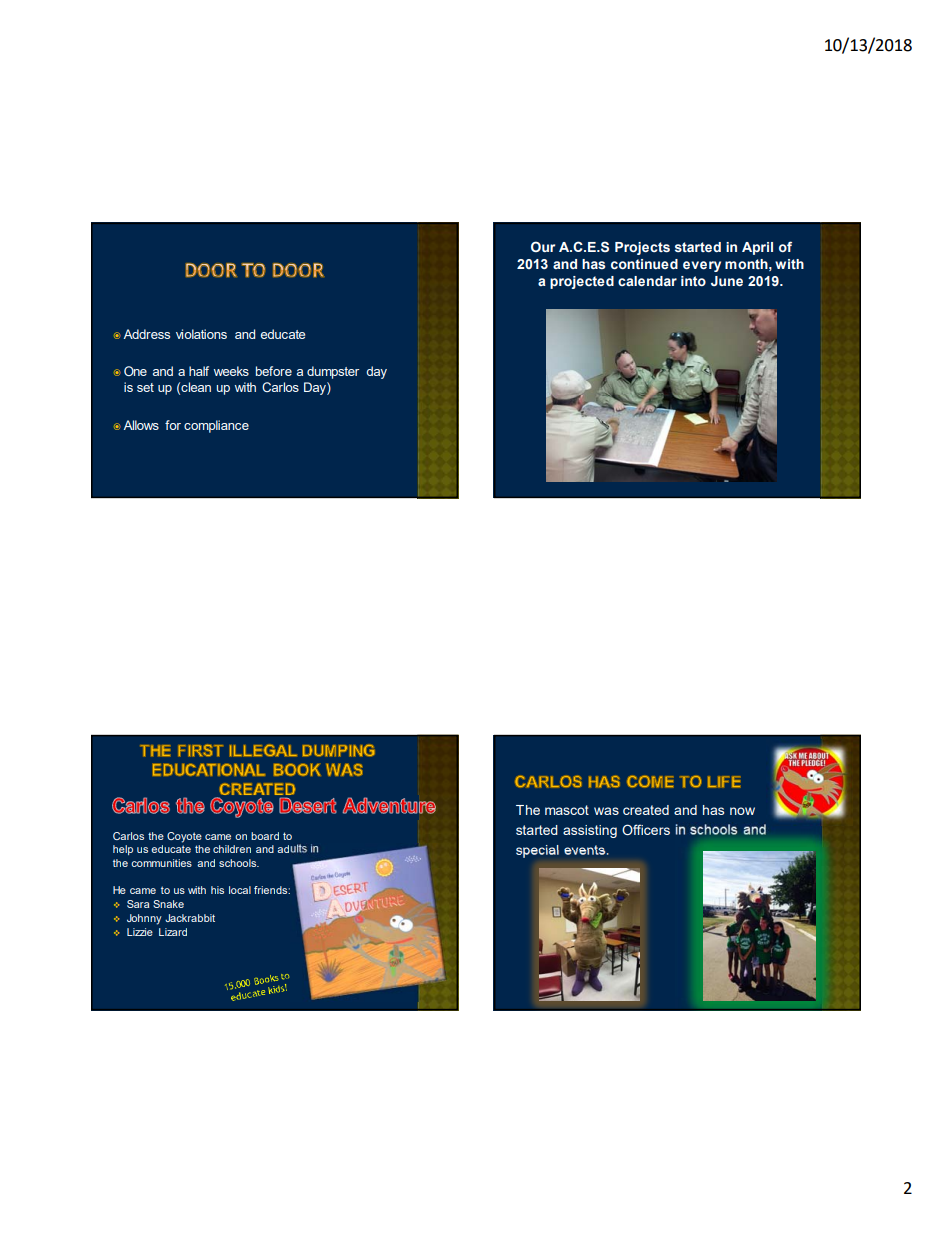 This document has height=1233, width=952. Describe the element at coordinates (141, 425) in the document. I see `Allows` at that location.
